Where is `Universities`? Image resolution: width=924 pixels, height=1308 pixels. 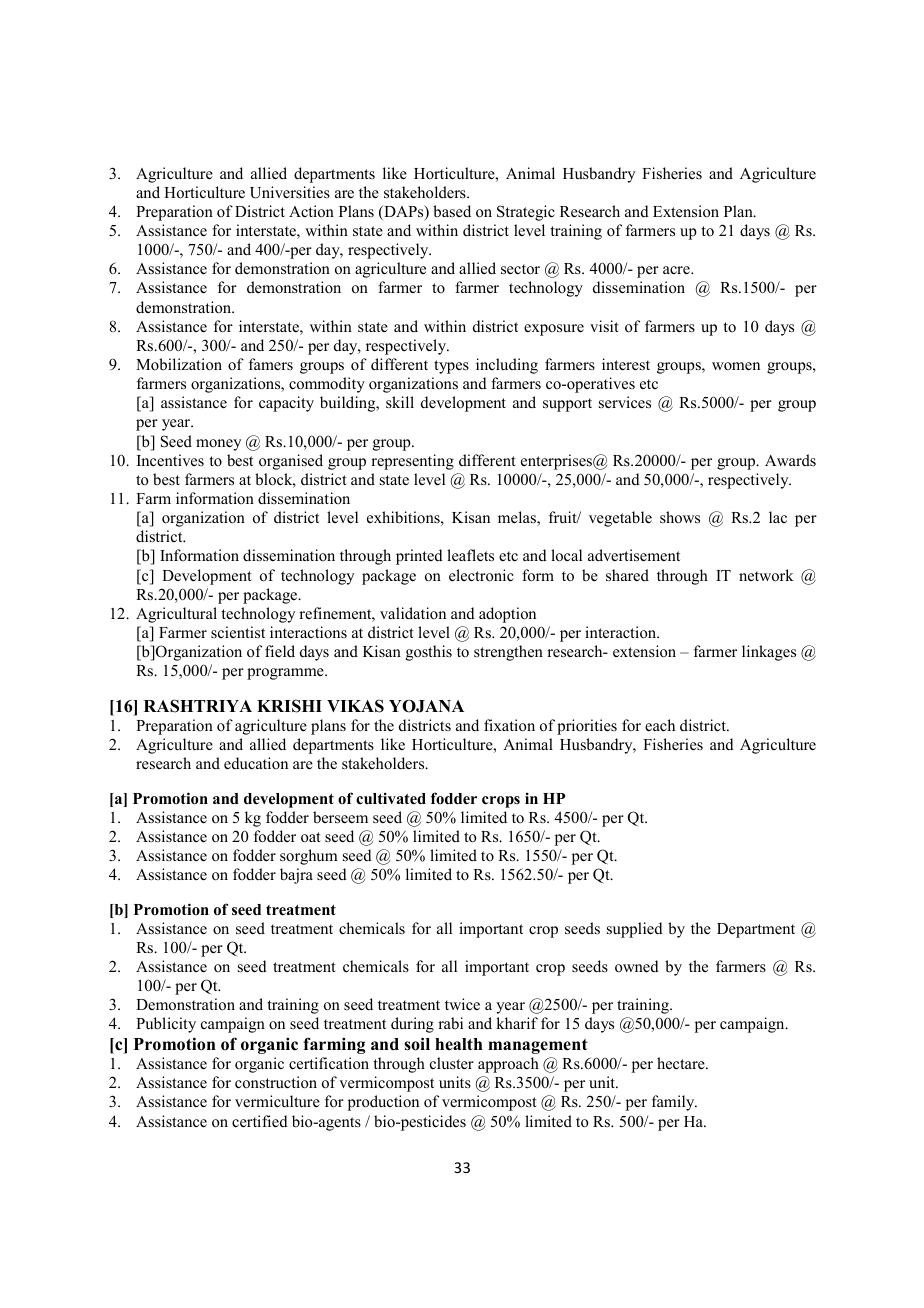
Universities is located at coordinates (290, 192).
